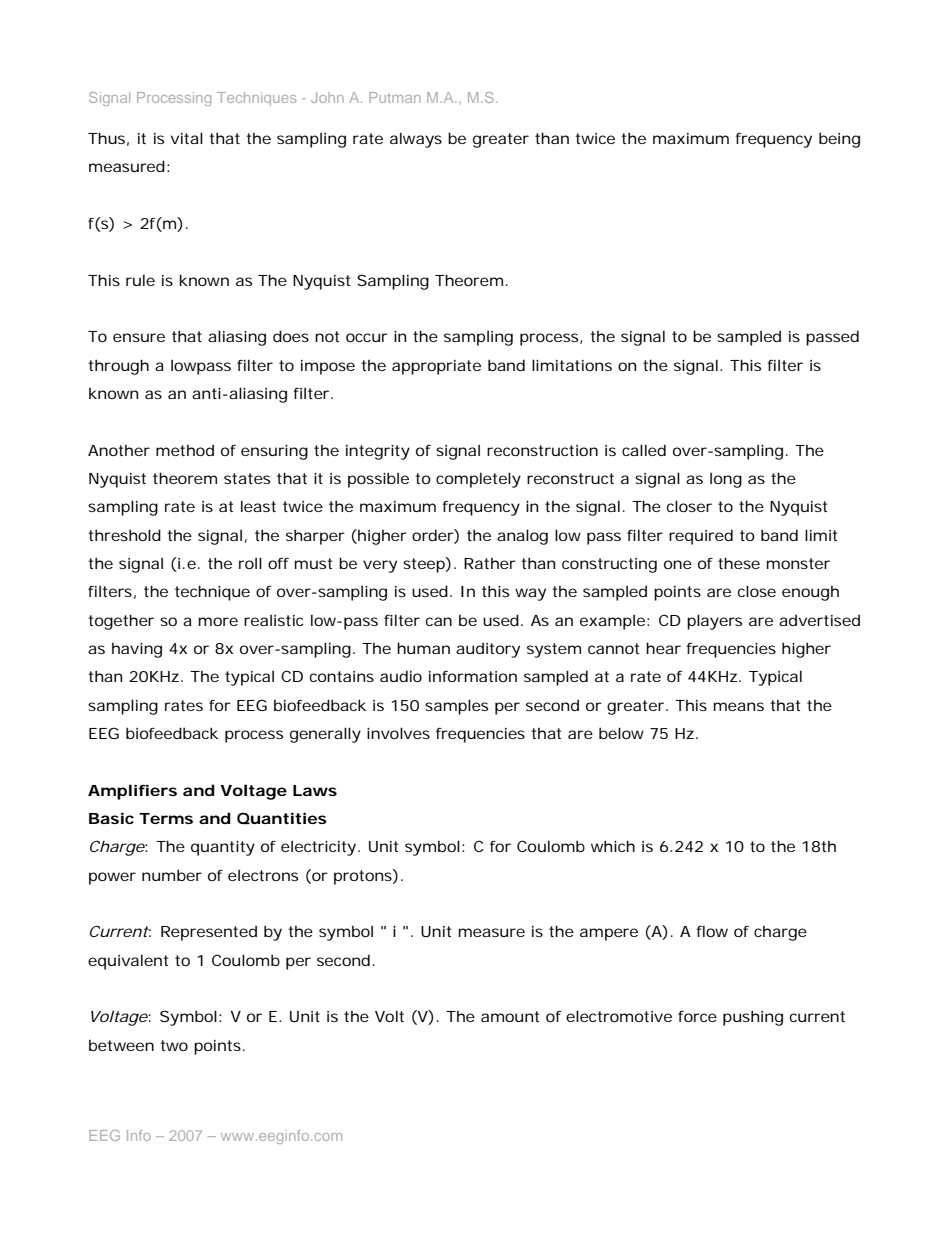 This screenshot has height=1233, width=952. What do you see at coordinates (250, 563) in the screenshot?
I see `roll` at bounding box center [250, 563].
